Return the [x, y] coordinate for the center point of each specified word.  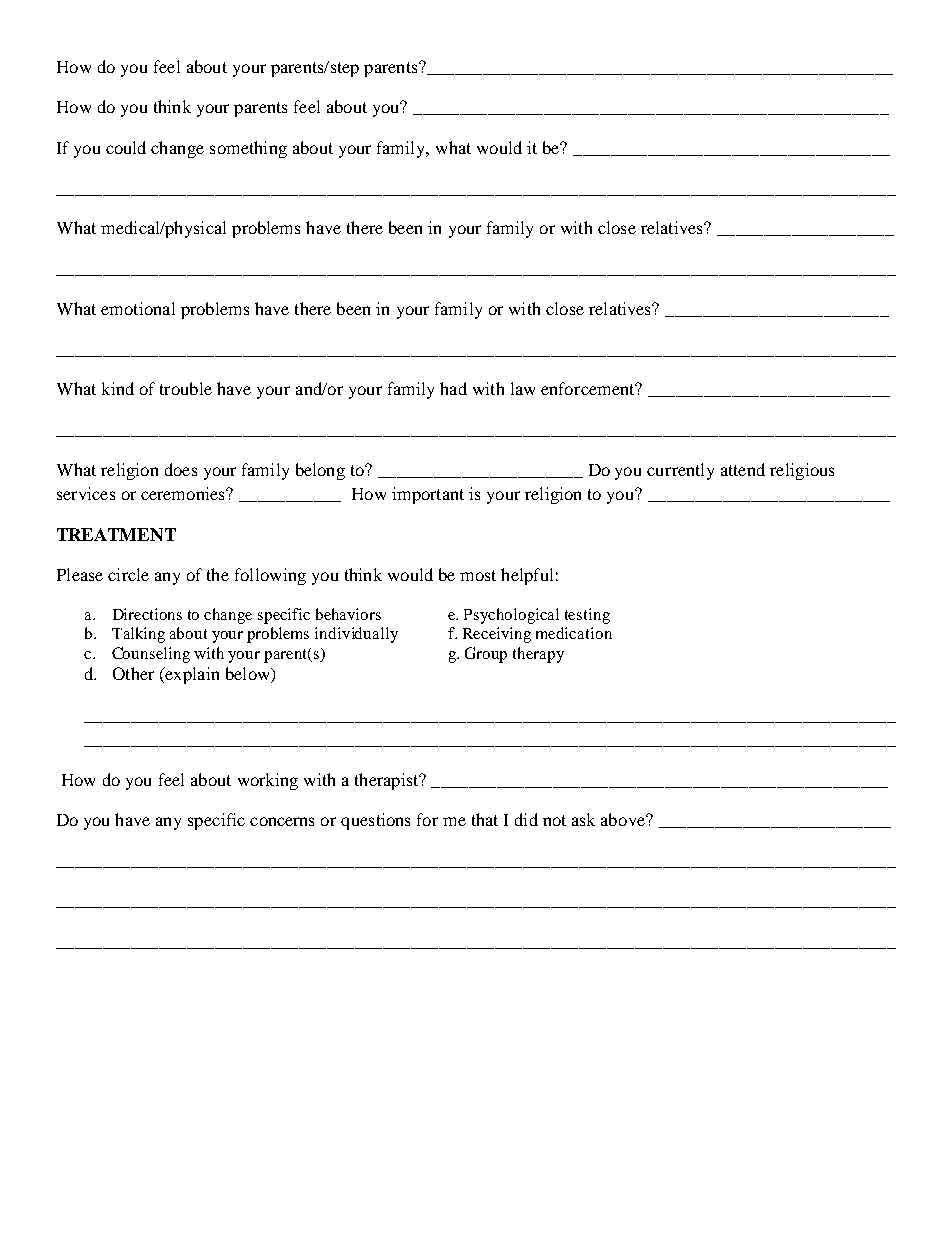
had [453, 388]
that [485, 819]
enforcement [589, 388]
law [523, 388]
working [268, 781]
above [624, 819]
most [478, 575]
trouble [186, 388]
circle [128, 574]
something [248, 149]
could [126, 147]
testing [587, 616]
